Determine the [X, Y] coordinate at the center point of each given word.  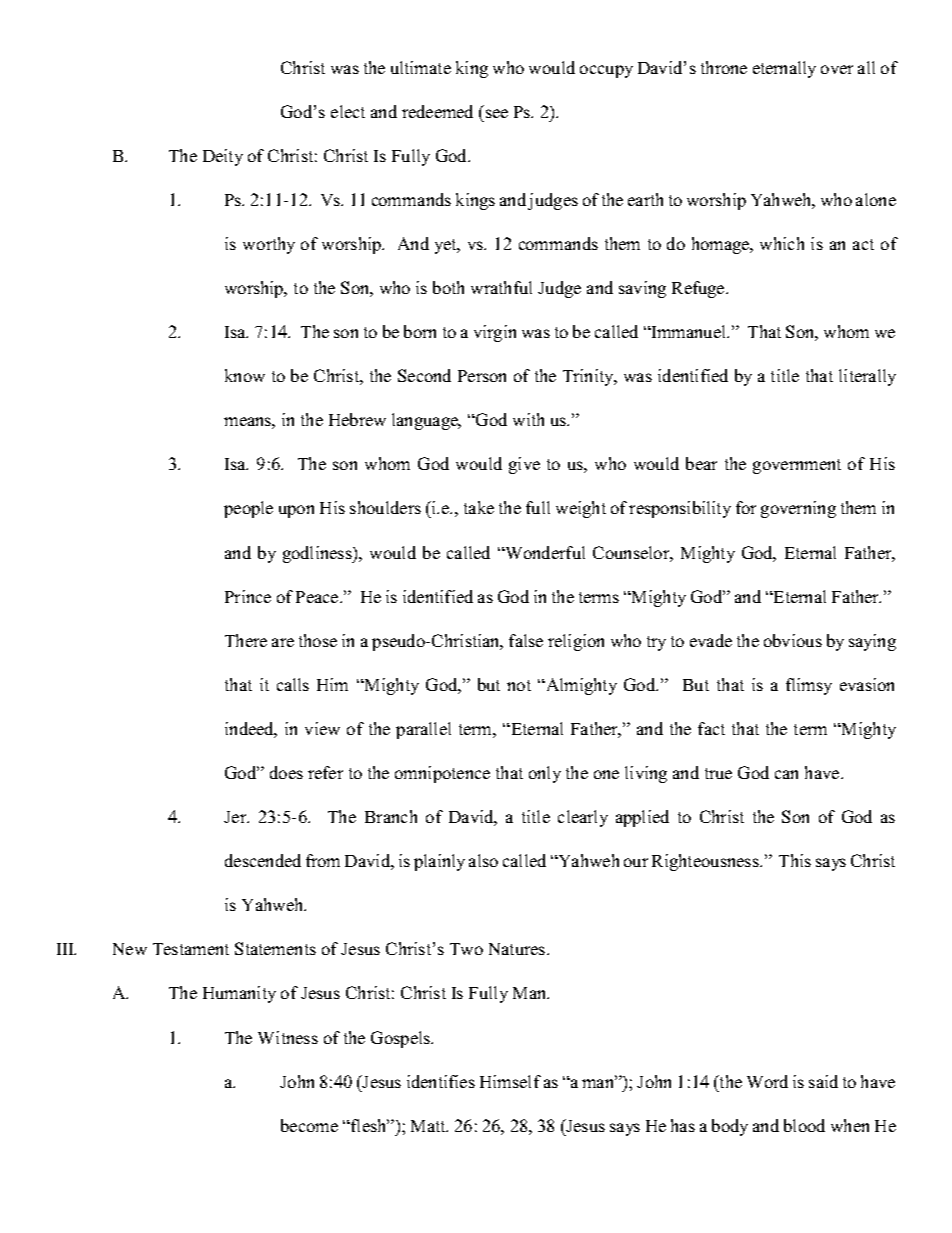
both [448, 287]
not [519, 685]
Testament [191, 949]
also [483, 860]
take [479, 507]
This [795, 860]
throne [724, 67]
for [746, 507]
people [248, 509]
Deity [223, 157]
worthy [269, 245]
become [309, 1125]
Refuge [699, 289]
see [497, 113]
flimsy [809, 686]
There [246, 640]
